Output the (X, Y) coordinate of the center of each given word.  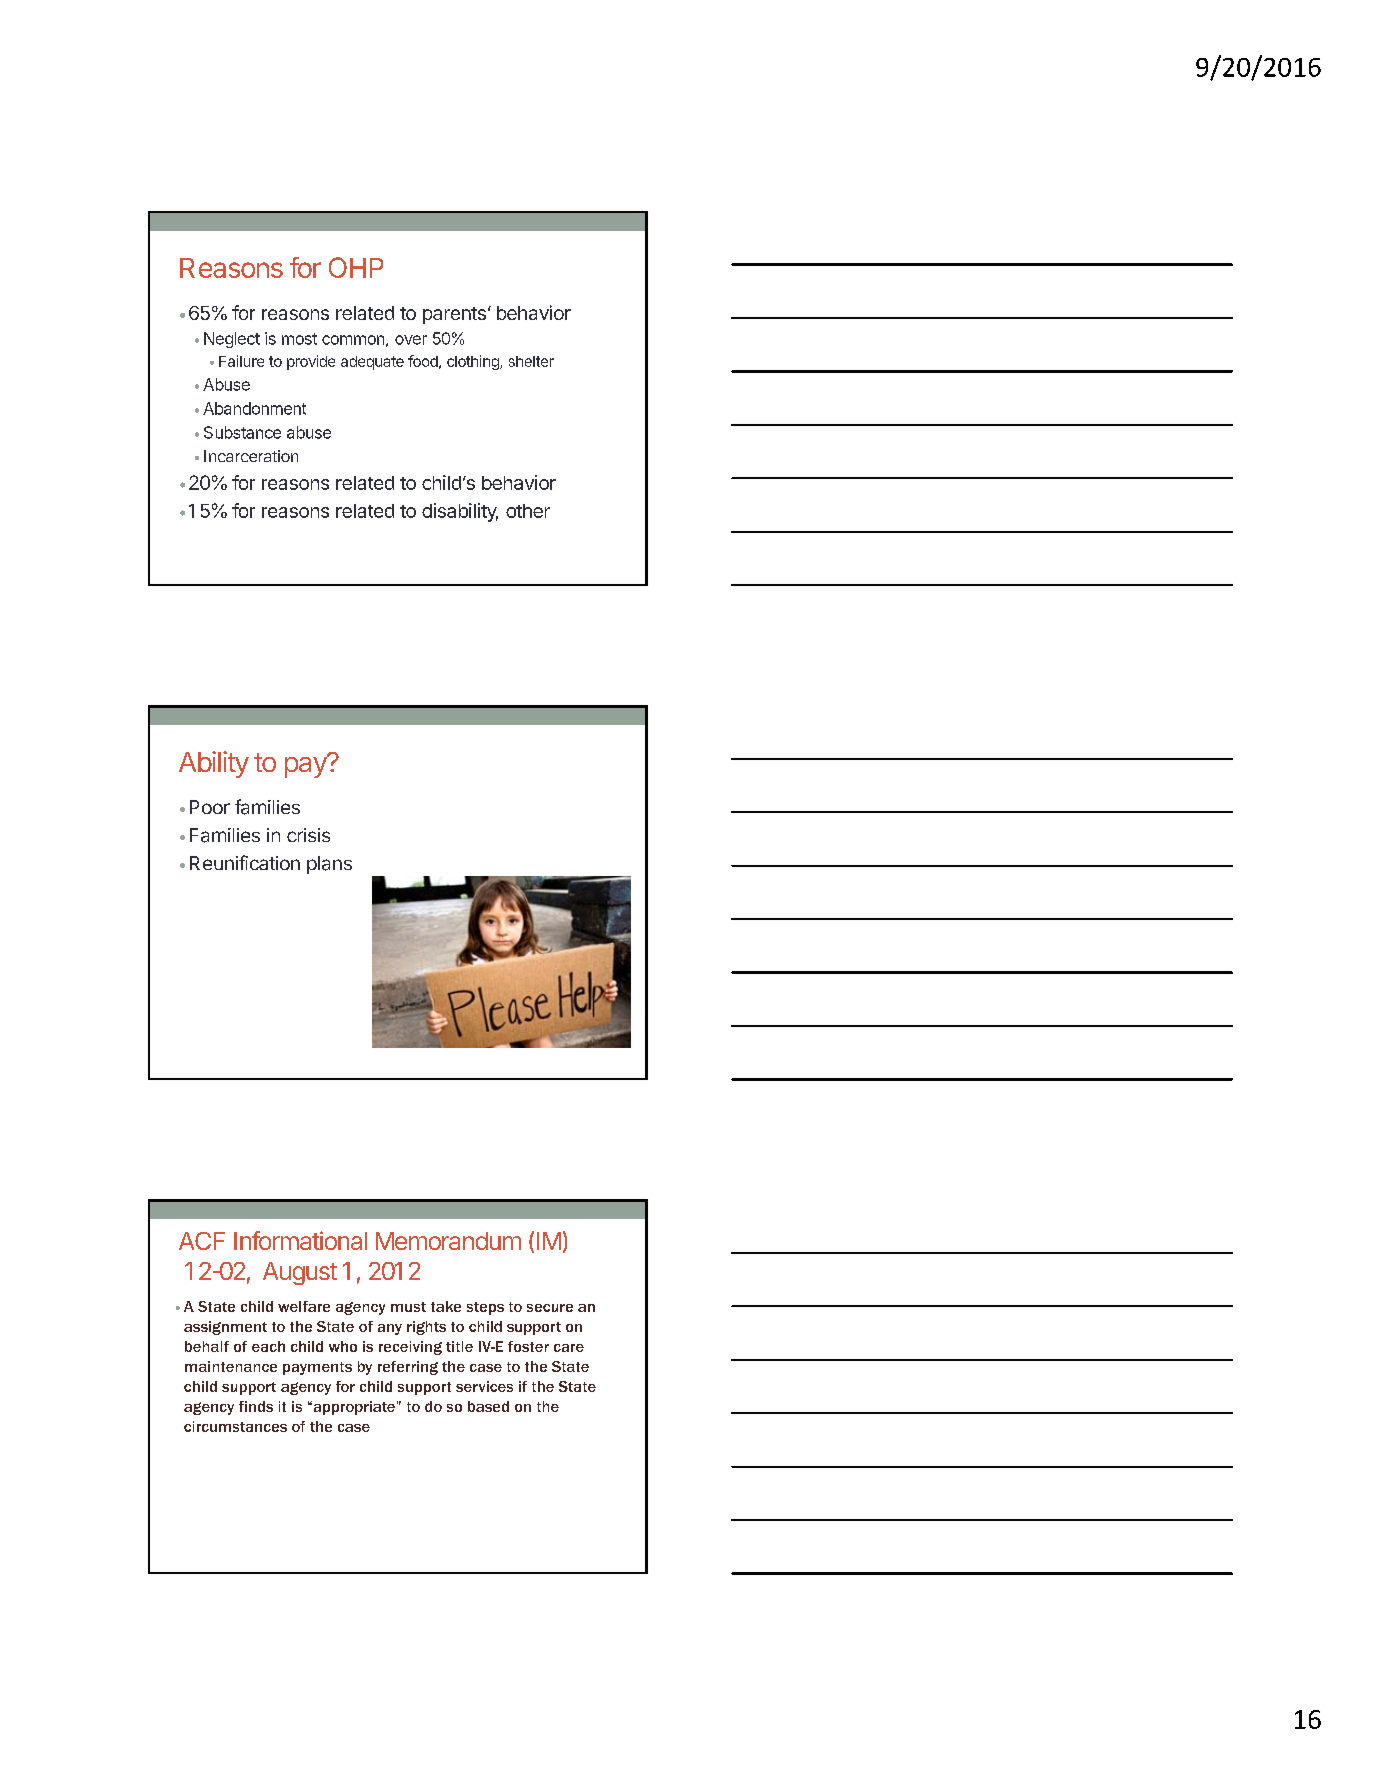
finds (256, 1406)
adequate (372, 363)
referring (408, 1368)
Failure (241, 361)
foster (528, 1346)
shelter (531, 361)
